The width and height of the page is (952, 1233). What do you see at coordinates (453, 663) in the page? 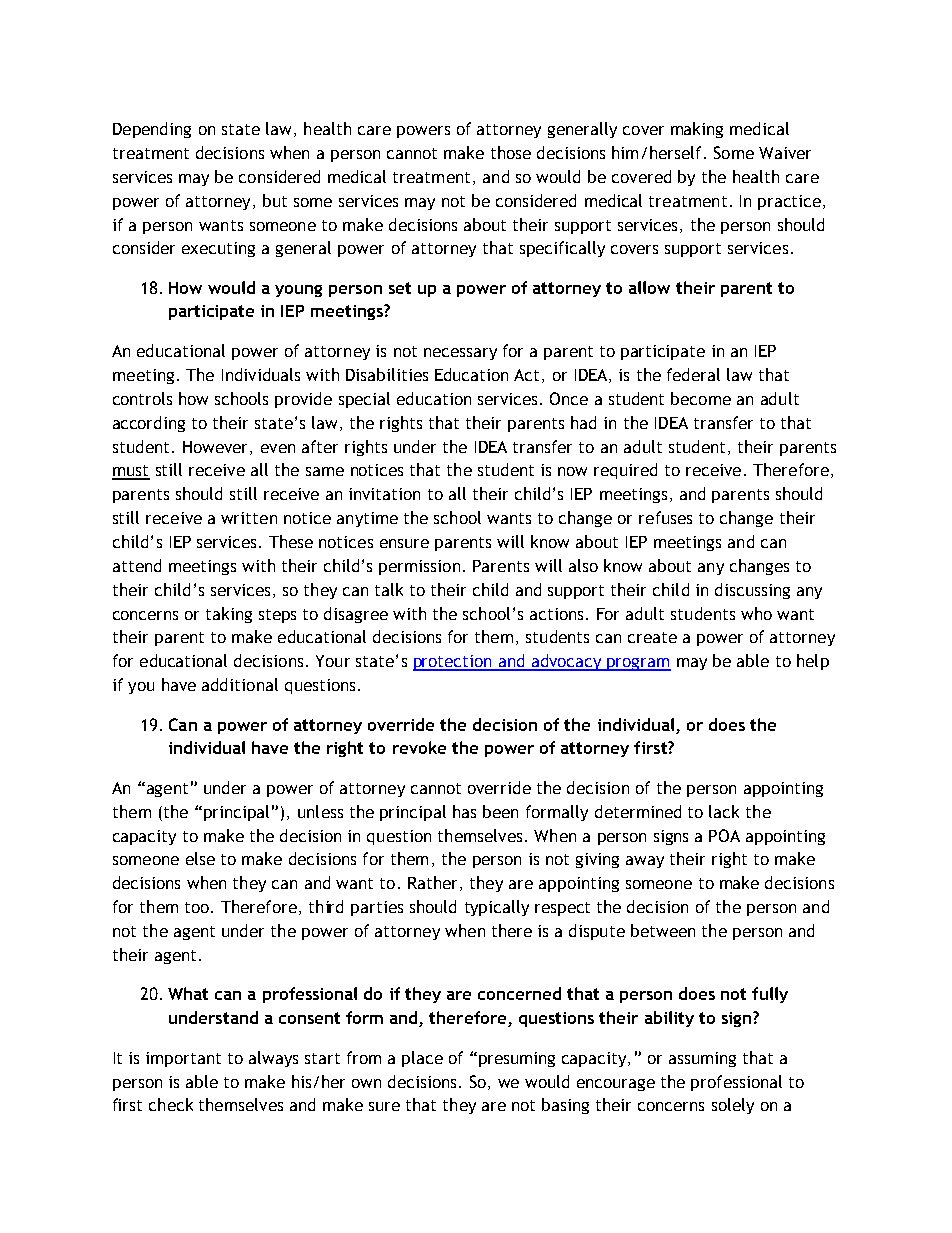
I see `protection` at bounding box center [453, 663].
